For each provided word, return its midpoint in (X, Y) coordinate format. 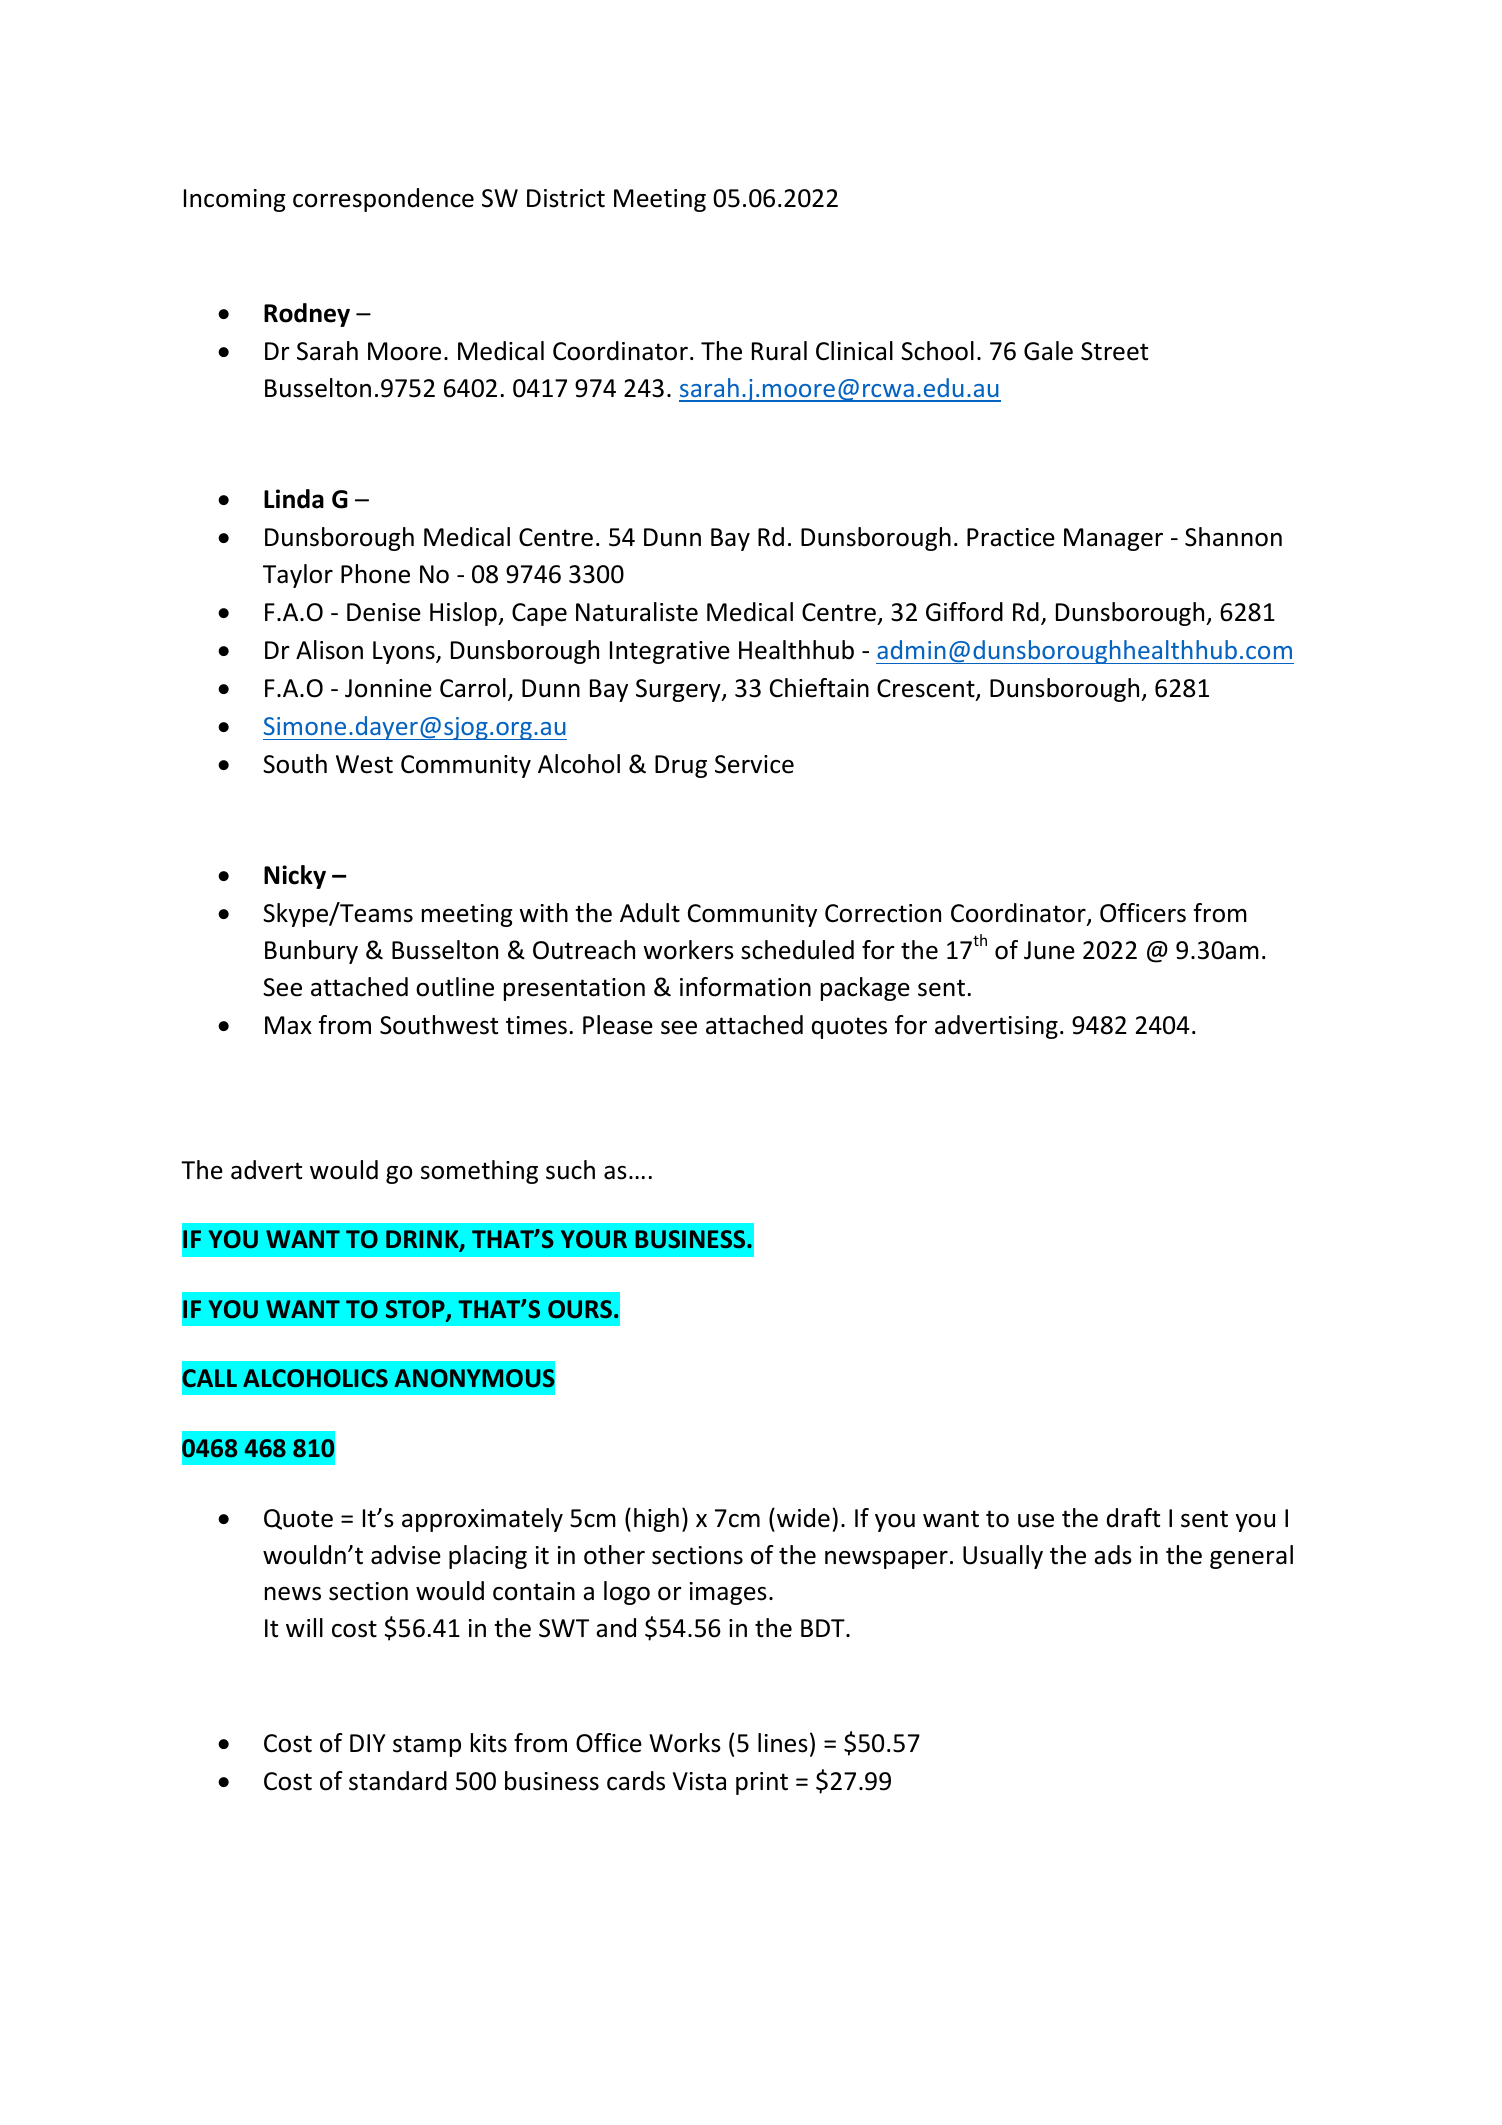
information (745, 987)
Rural (779, 351)
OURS (580, 1309)
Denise (384, 612)
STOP (416, 1310)
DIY (367, 1743)
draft (1133, 1518)
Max (288, 1025)
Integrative (670, 652)
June (1049, 950)
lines (783, 1743)
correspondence (383, 200)
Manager (1113, 539)
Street (1114, 351)
